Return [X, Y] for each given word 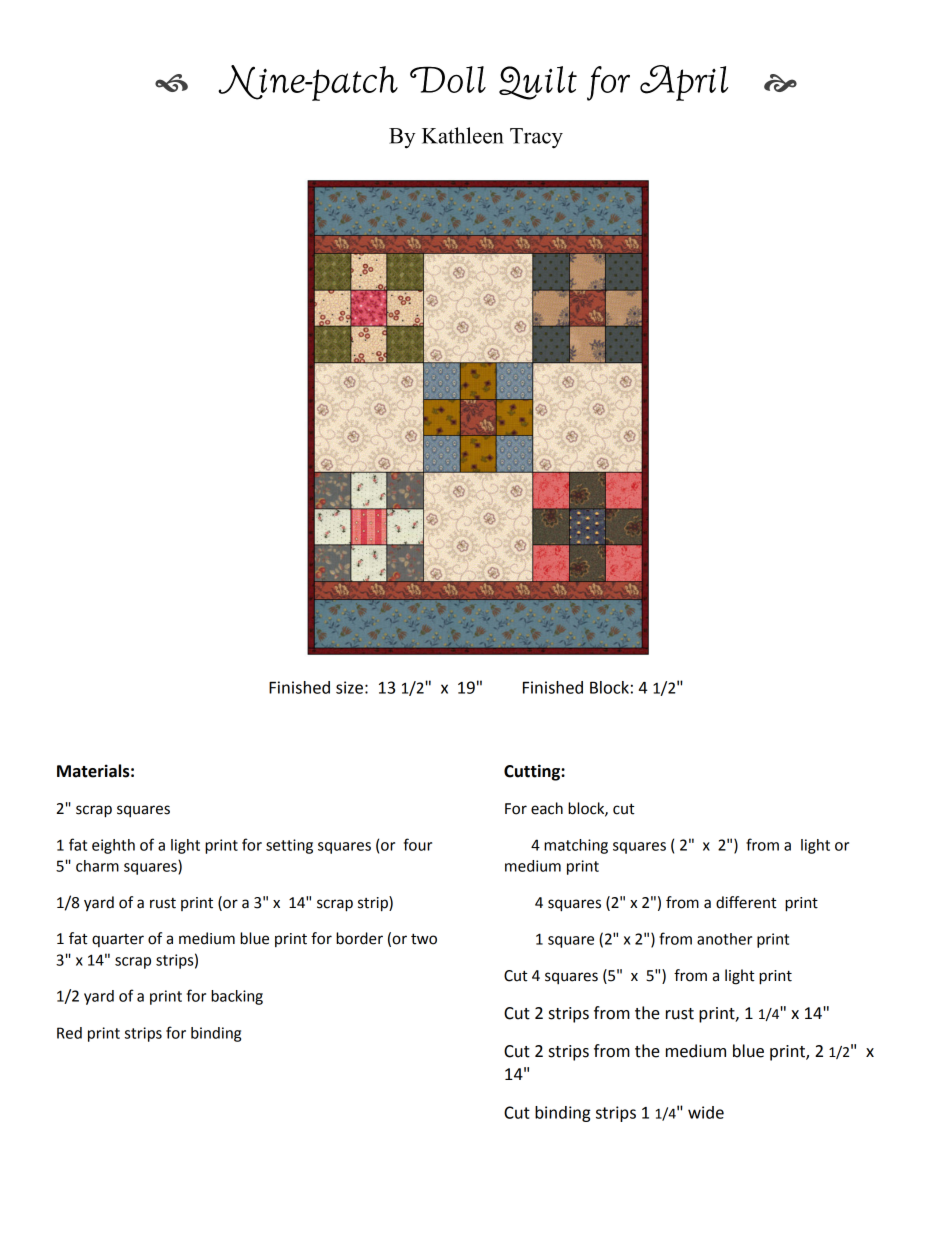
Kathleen [463, 135]
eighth [113, 846]
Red [69, 1033]
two [424, 939]
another [724, 939]
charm [97, 866]
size [349, 687]
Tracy [536, 138]
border [359, 938]
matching [576, 846]
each [547, 808]
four [418, 844]
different [746, 902]
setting [289, 846]
